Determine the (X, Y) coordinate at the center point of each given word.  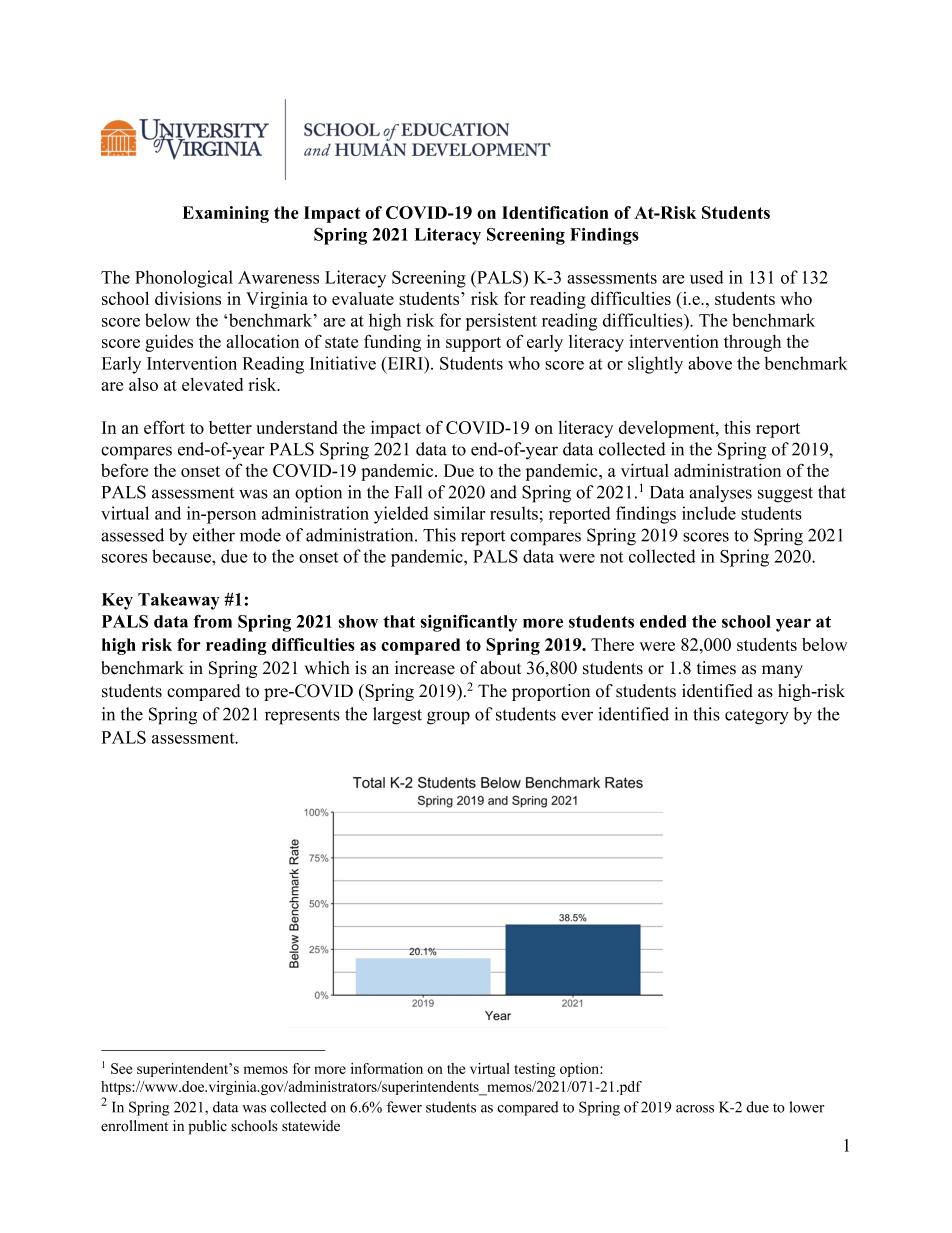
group (448, 718)
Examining (226, 214)
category (757, 717)
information (387, 1068)
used (706, 277)
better (230, 427)
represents (302, 717)
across (695, 1109)
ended (663, 621)
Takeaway (179, 601)
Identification (555, 212)
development (668, 429)
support (473, 344)
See (121, 1068)
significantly (468, 623)
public (207, 1127)
